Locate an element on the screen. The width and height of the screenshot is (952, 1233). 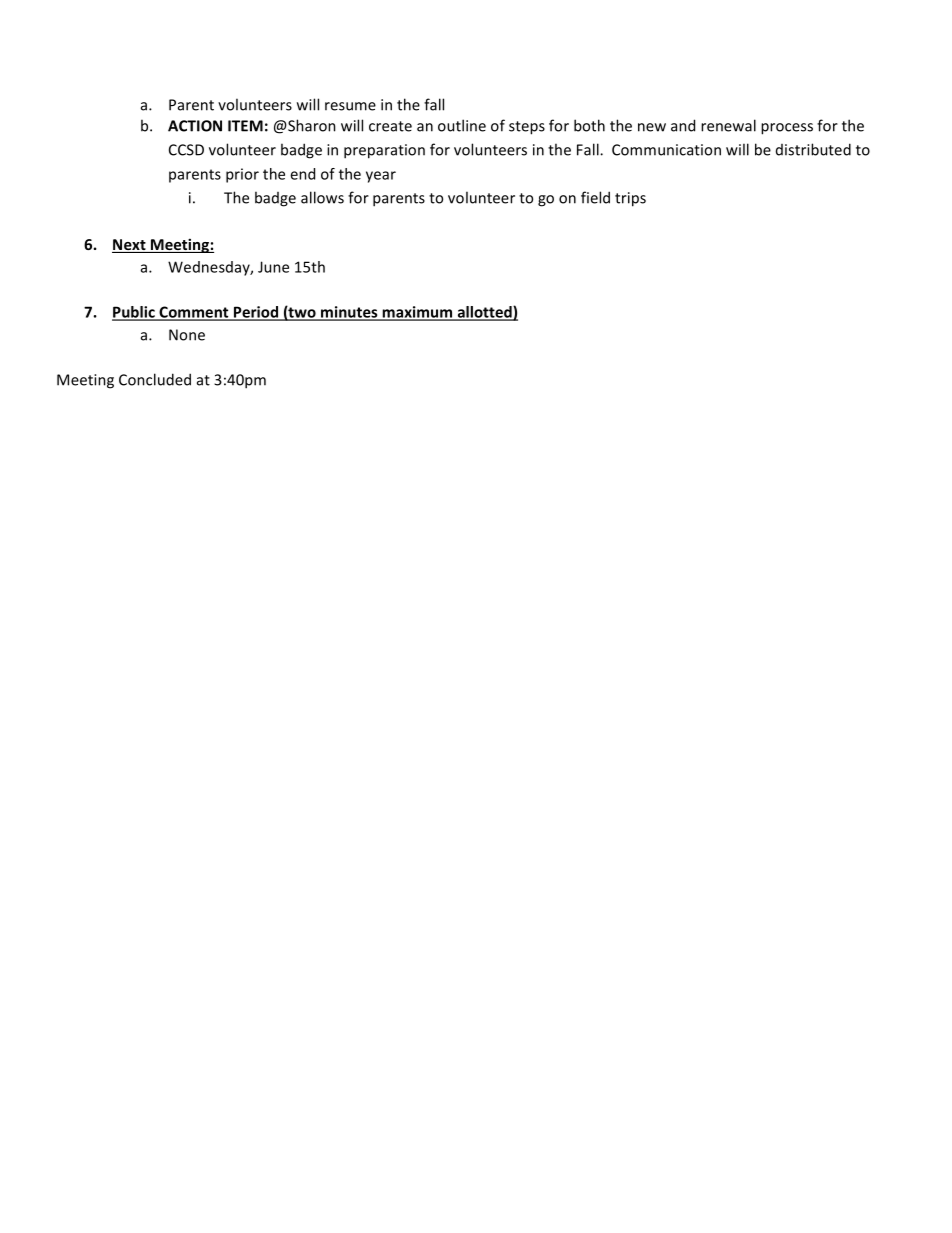
June is located at coordinates (273, 267).
